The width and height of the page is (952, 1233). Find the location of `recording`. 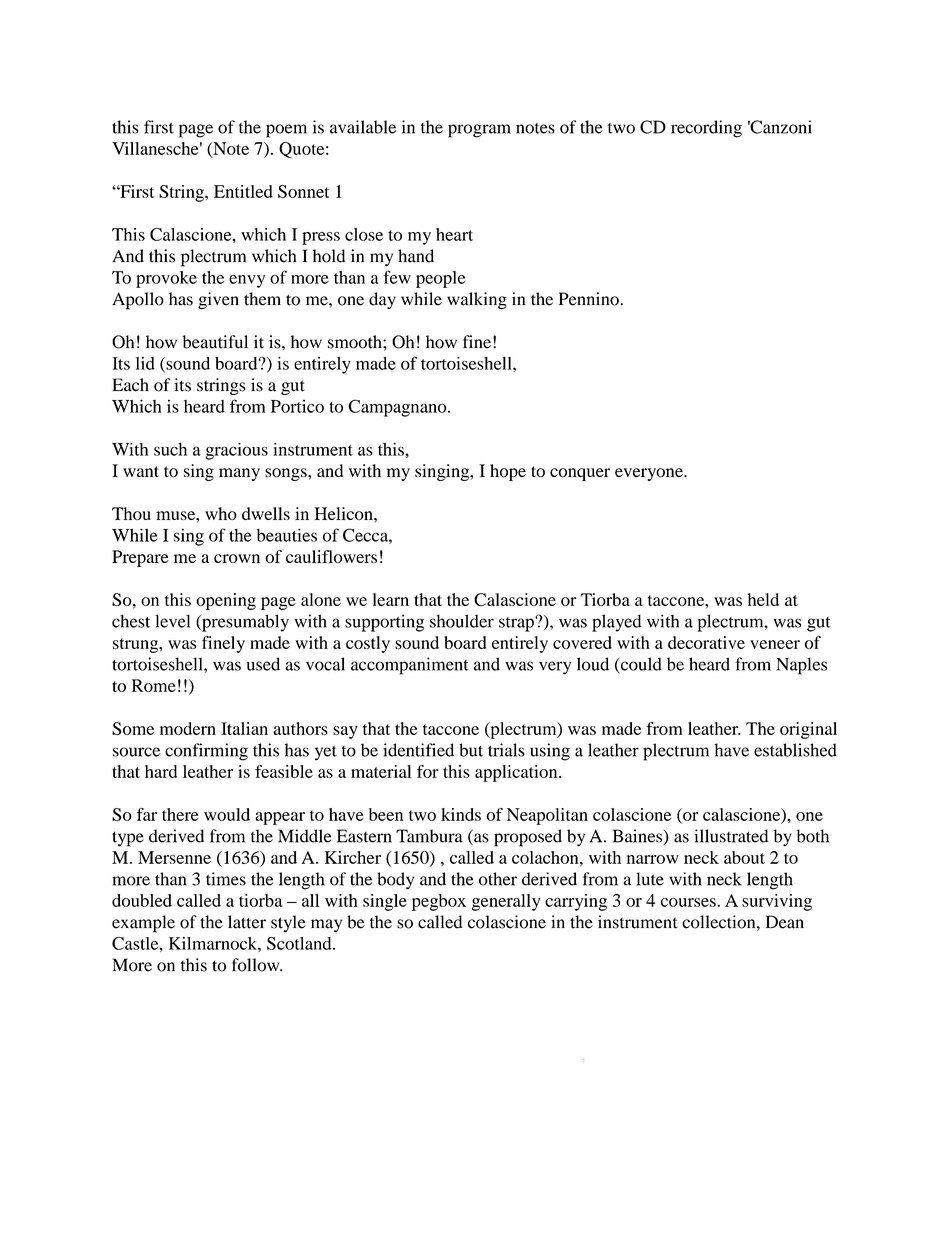

recording is located at coordinates (706, 129).
